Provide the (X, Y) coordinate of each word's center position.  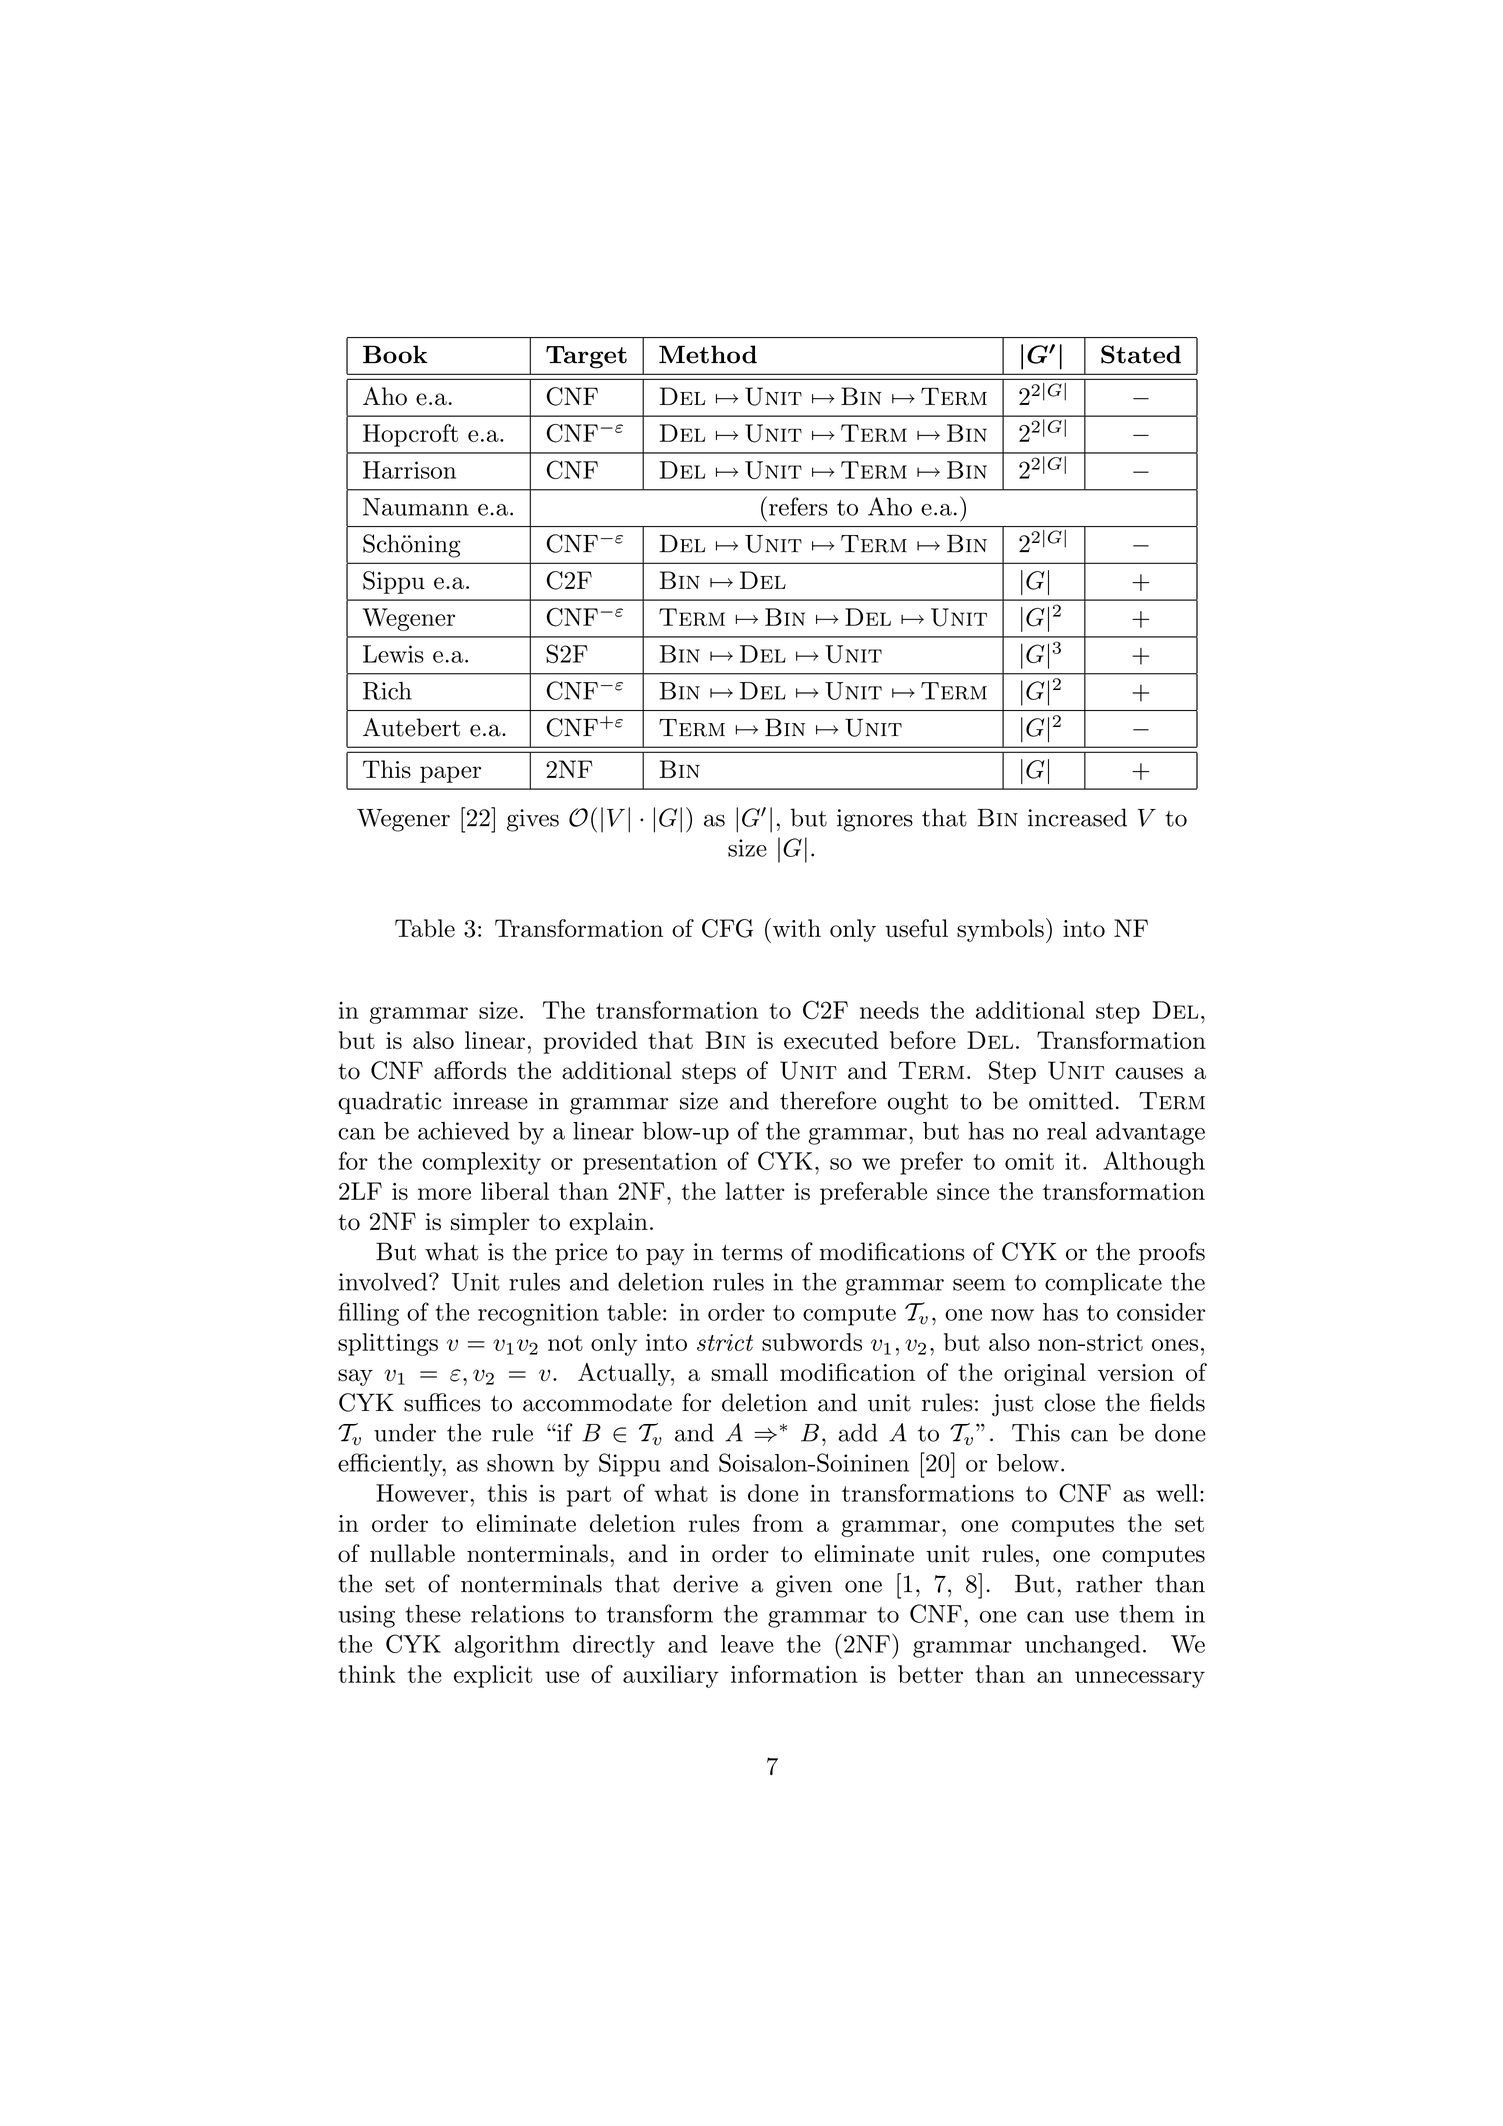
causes (1149, 1073)
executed (831, 1040)
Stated (1141, 354)
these (433, 1614)
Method (708, 354)
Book (395, 354)
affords (470, 1070)
